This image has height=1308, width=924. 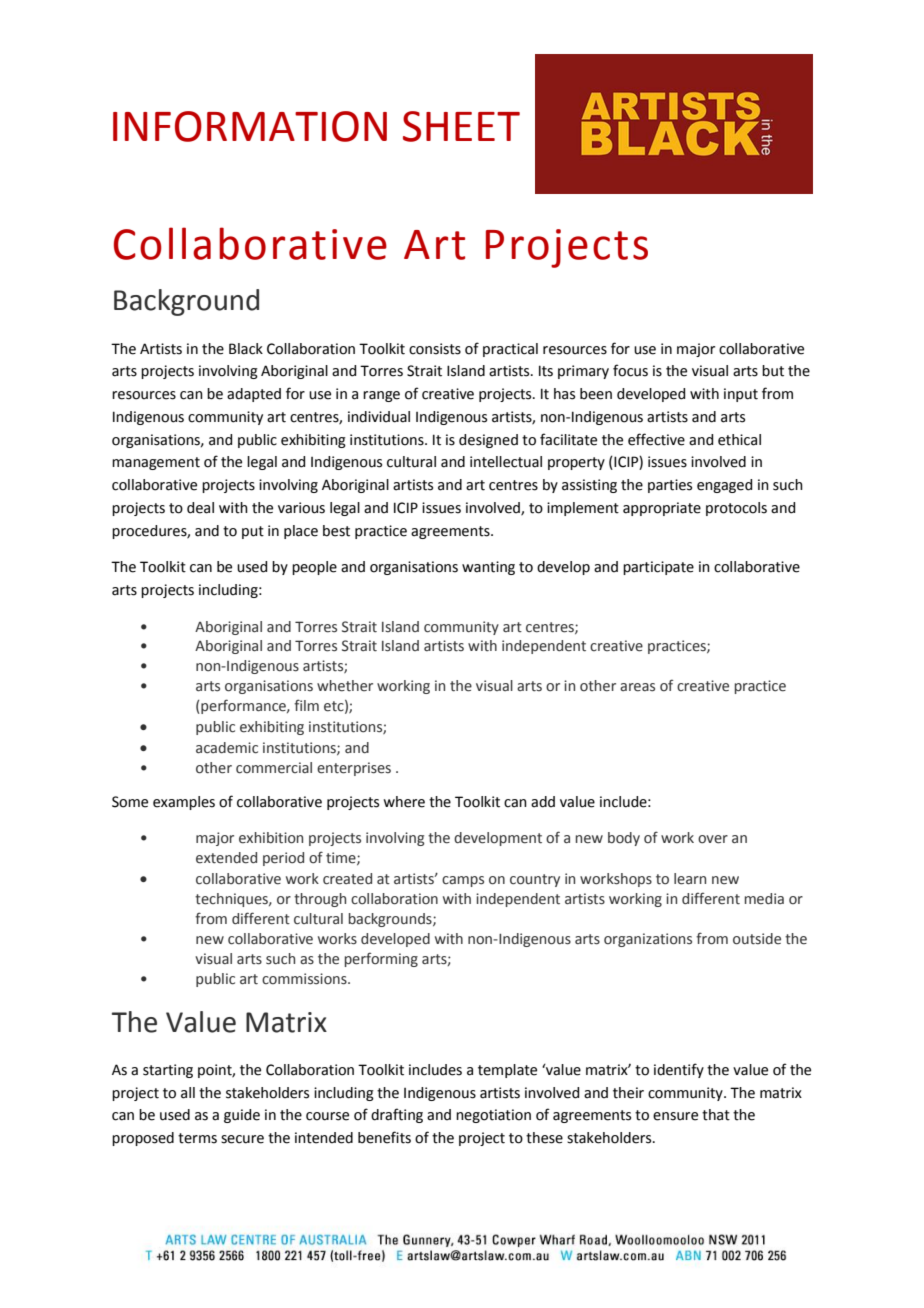 I want to click on over, so click(x=713, y=839).
